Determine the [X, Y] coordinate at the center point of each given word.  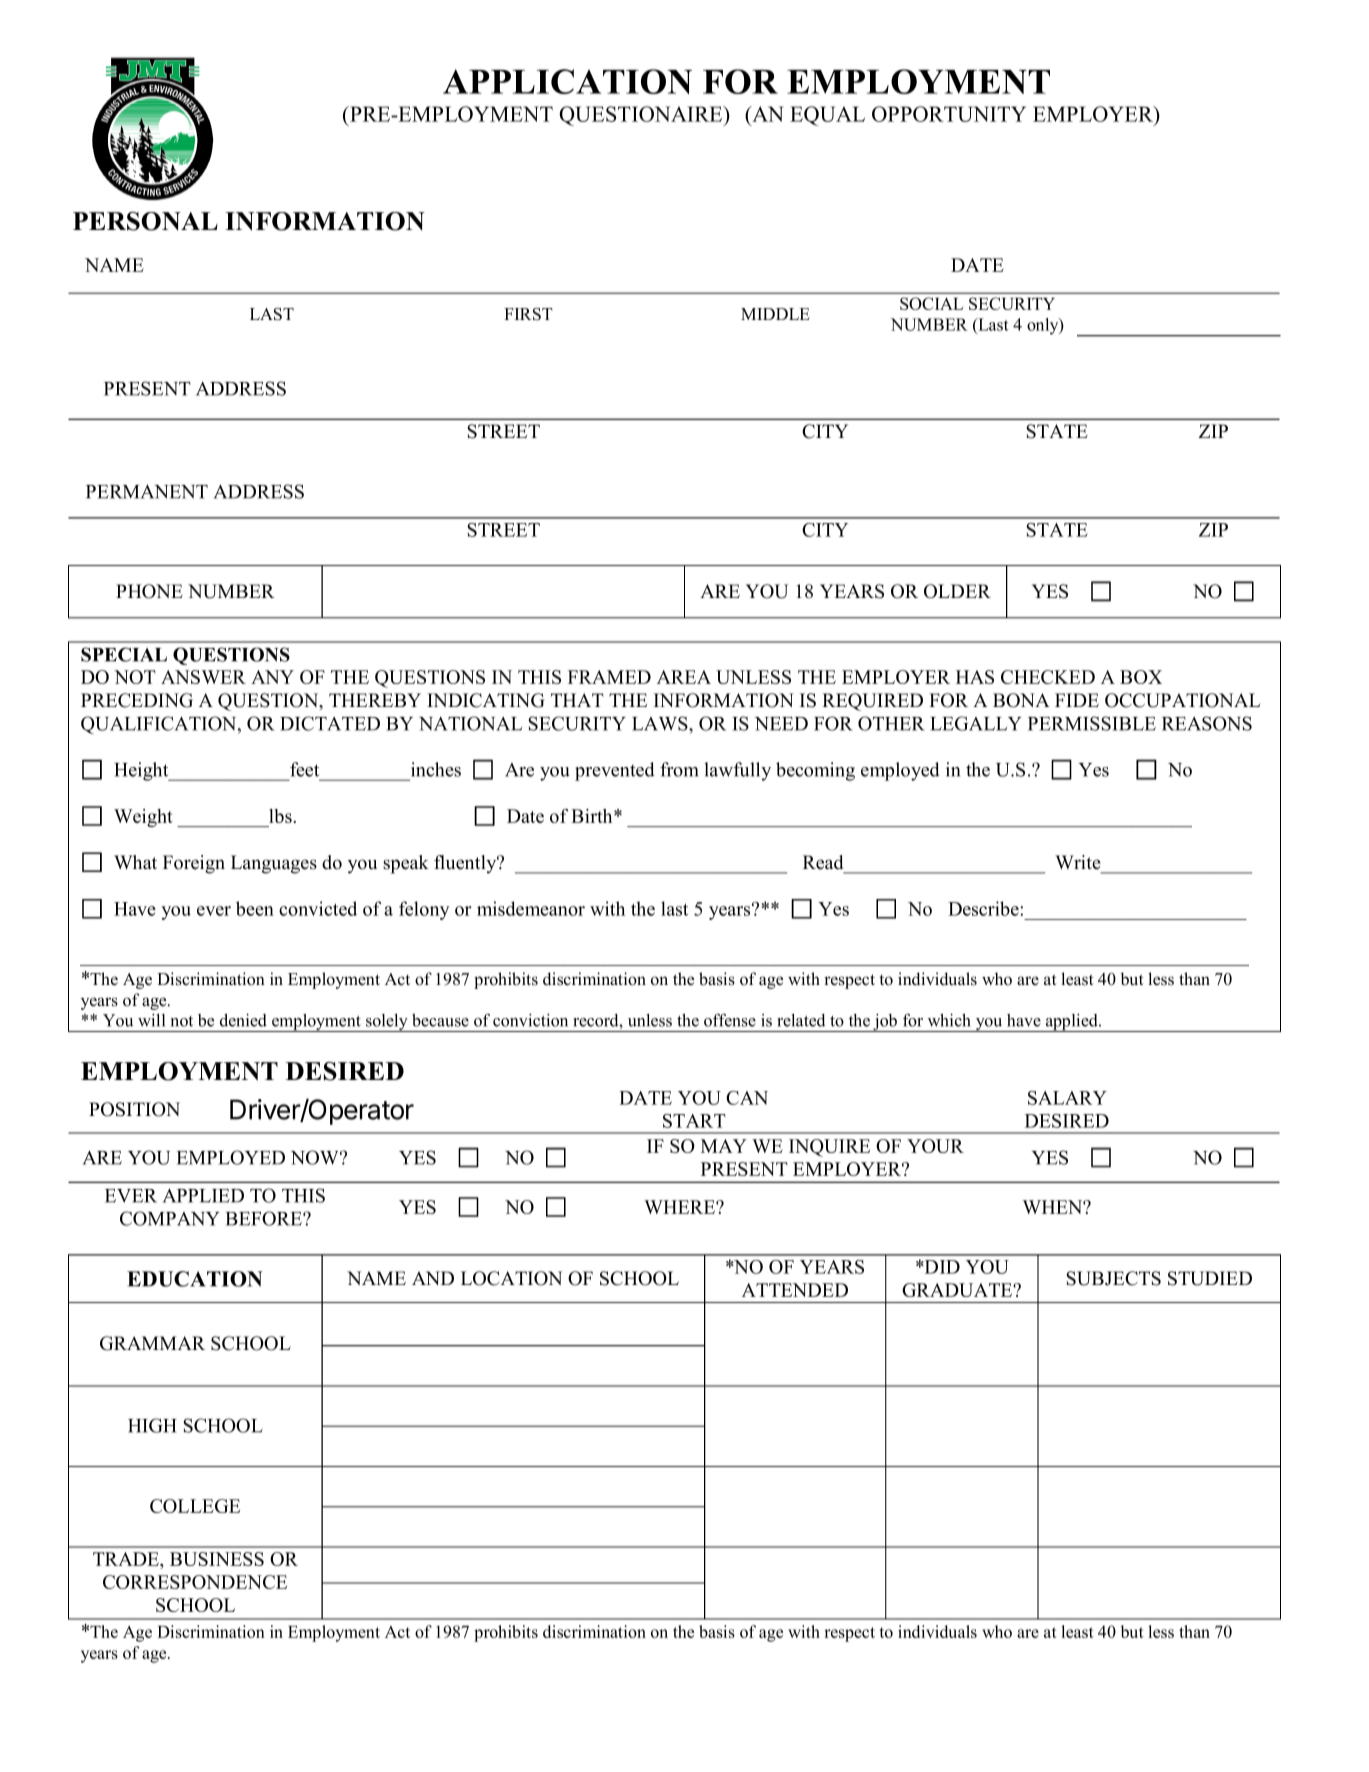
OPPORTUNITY [949, 114]
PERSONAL [145, 221]
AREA [684, 677]
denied [243, 1020]
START [694, 1121]
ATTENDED [795, 1290]
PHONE [149, 591]
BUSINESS [217, 1559]
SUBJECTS [1113, 1278]
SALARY [1067, 1098]
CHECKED [1048, 677]
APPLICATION [567, 81]
